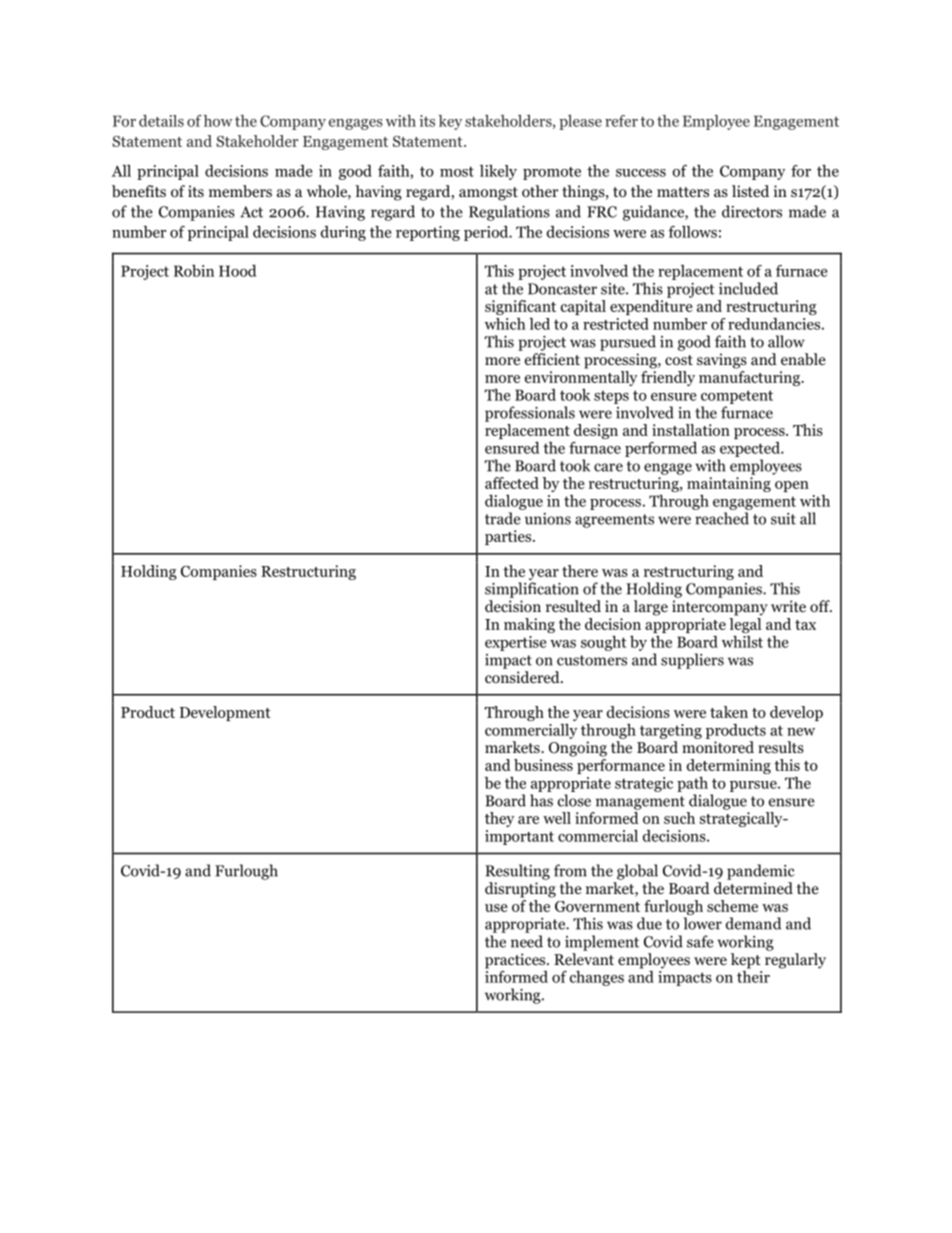  I want to click on listed, so click(750, 191).
